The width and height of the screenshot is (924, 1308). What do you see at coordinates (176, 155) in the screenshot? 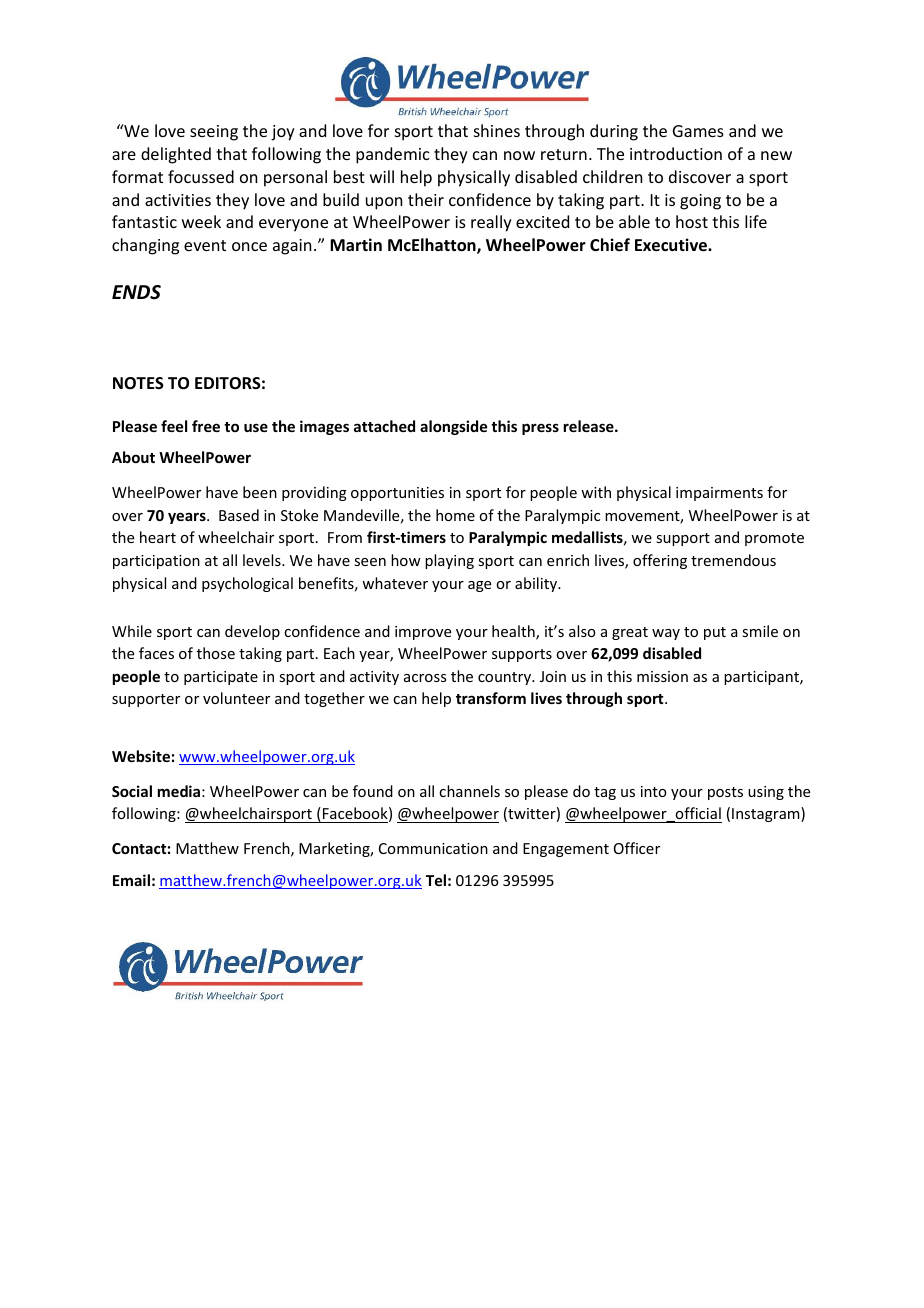
I see `delighted` at bounding box center [176, 155].
